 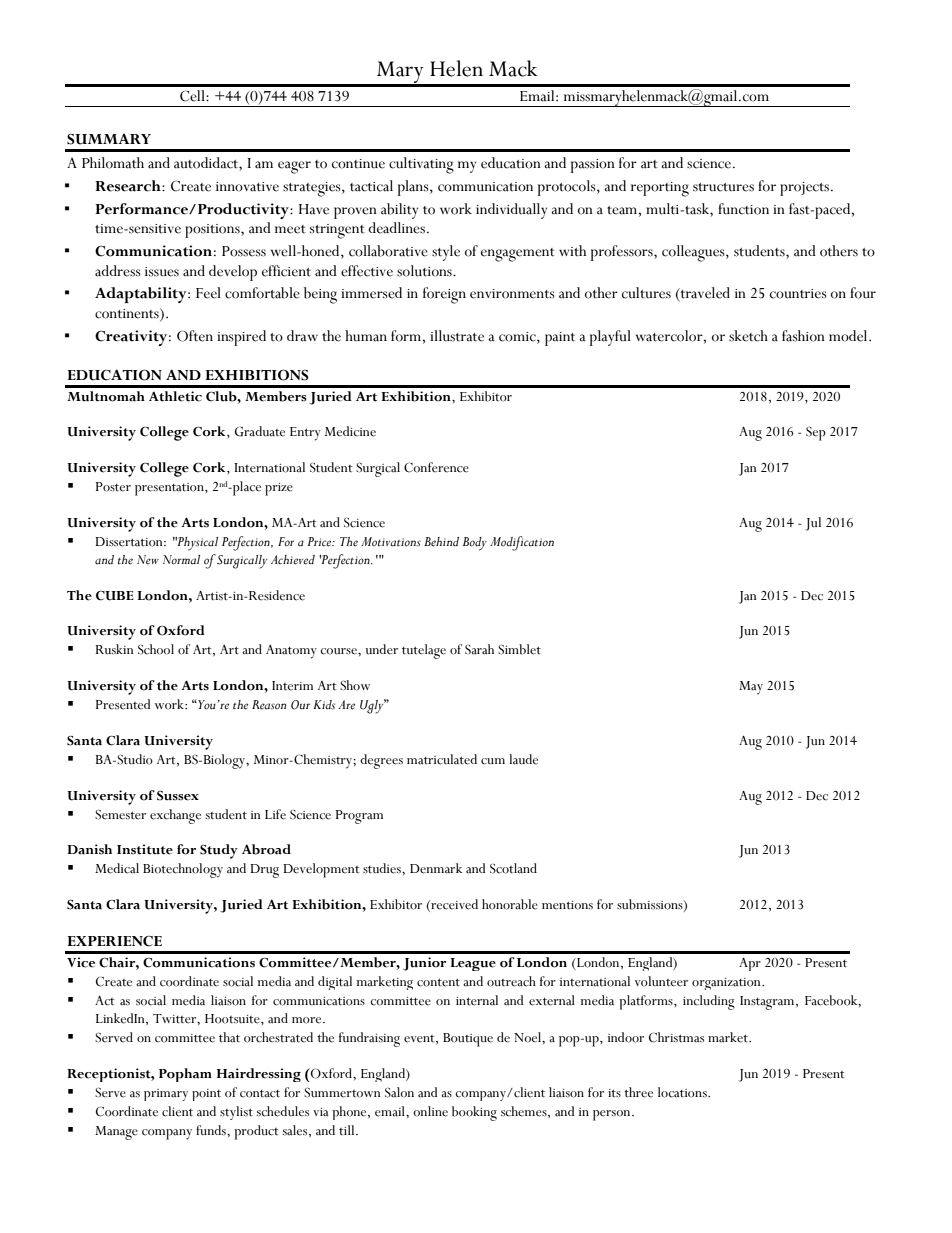 What do you see at coordinates (750, 964) in the screenshot?
I see `Apr` at bounding box center [750, 964].
